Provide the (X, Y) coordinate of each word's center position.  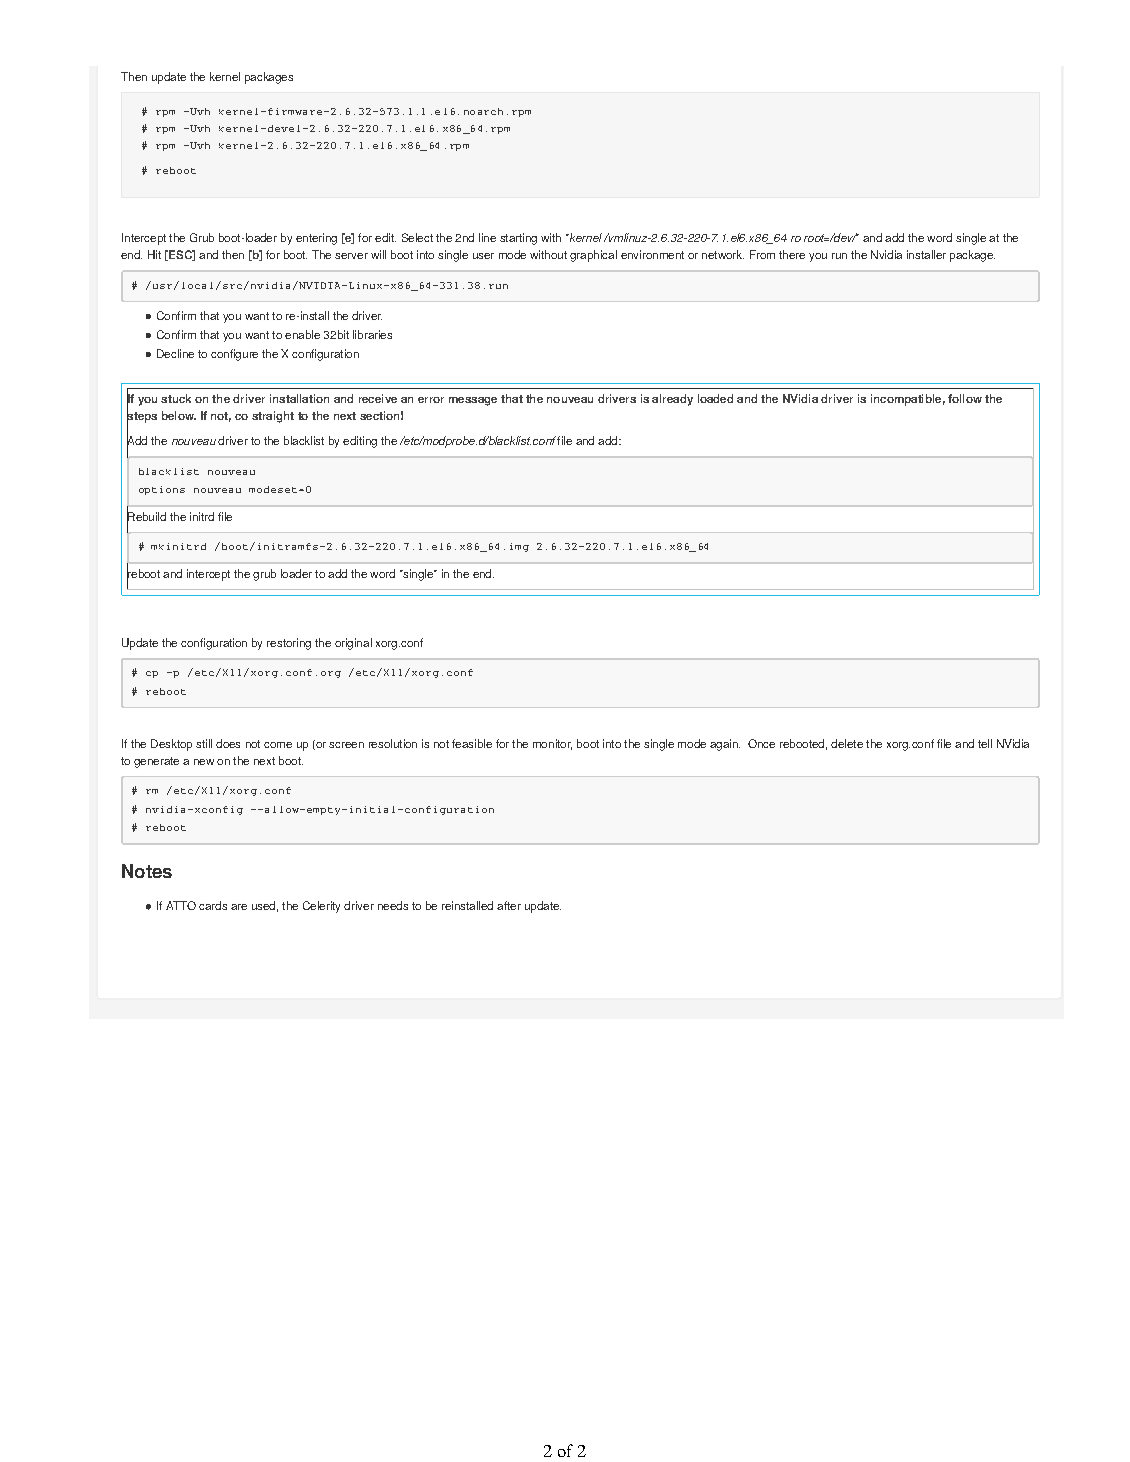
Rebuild (146, 517)
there (792, 254)
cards (213, 905)
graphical (593, 256)
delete (847, 743)
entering (316, 239)
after (509, 905)
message (473, 401)
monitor (552, 744)
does (228, 743)
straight (273, 417)
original (353, 644)
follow (965, 398)
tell (985, 743)
